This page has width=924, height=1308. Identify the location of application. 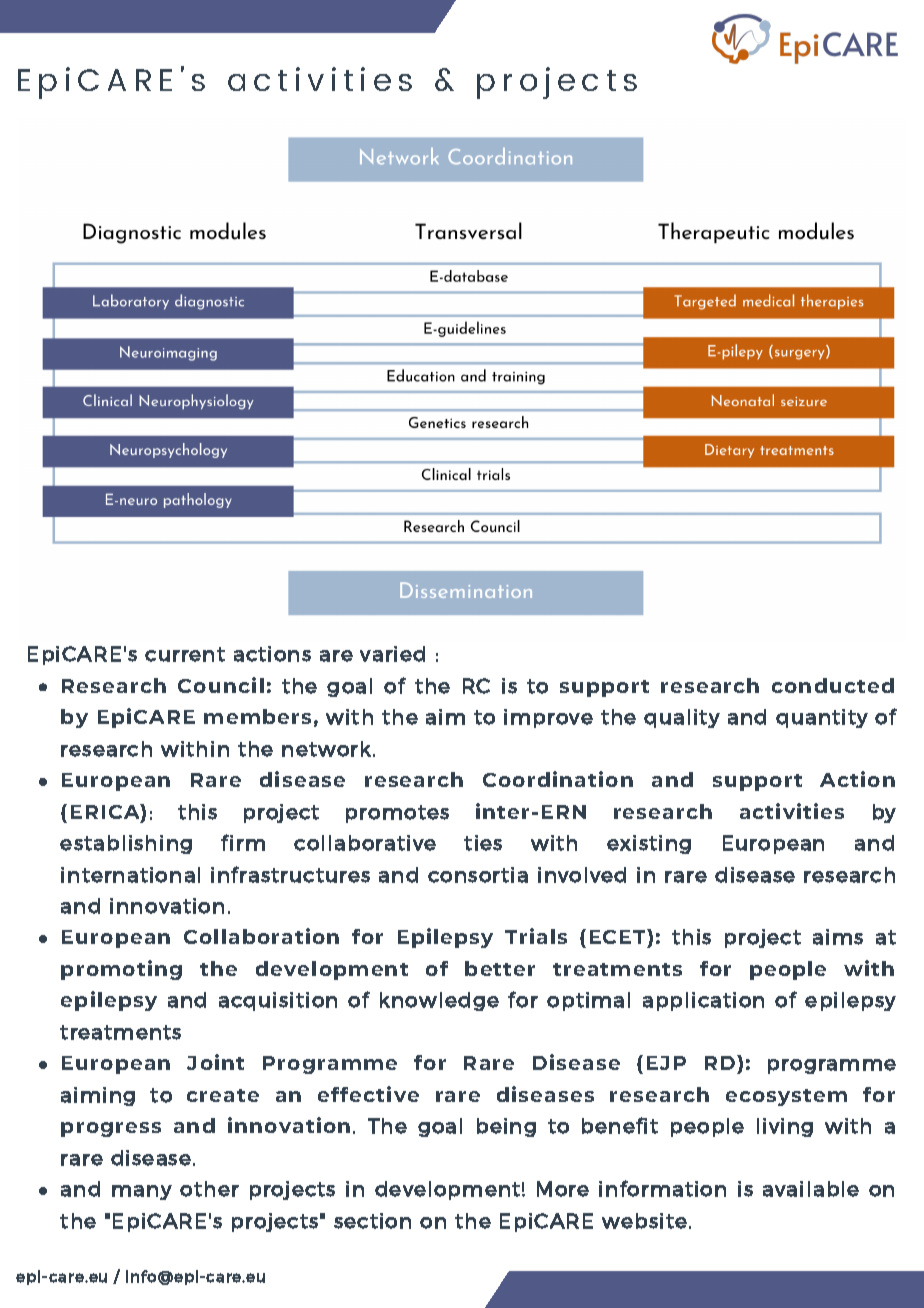
(703, 1001).
